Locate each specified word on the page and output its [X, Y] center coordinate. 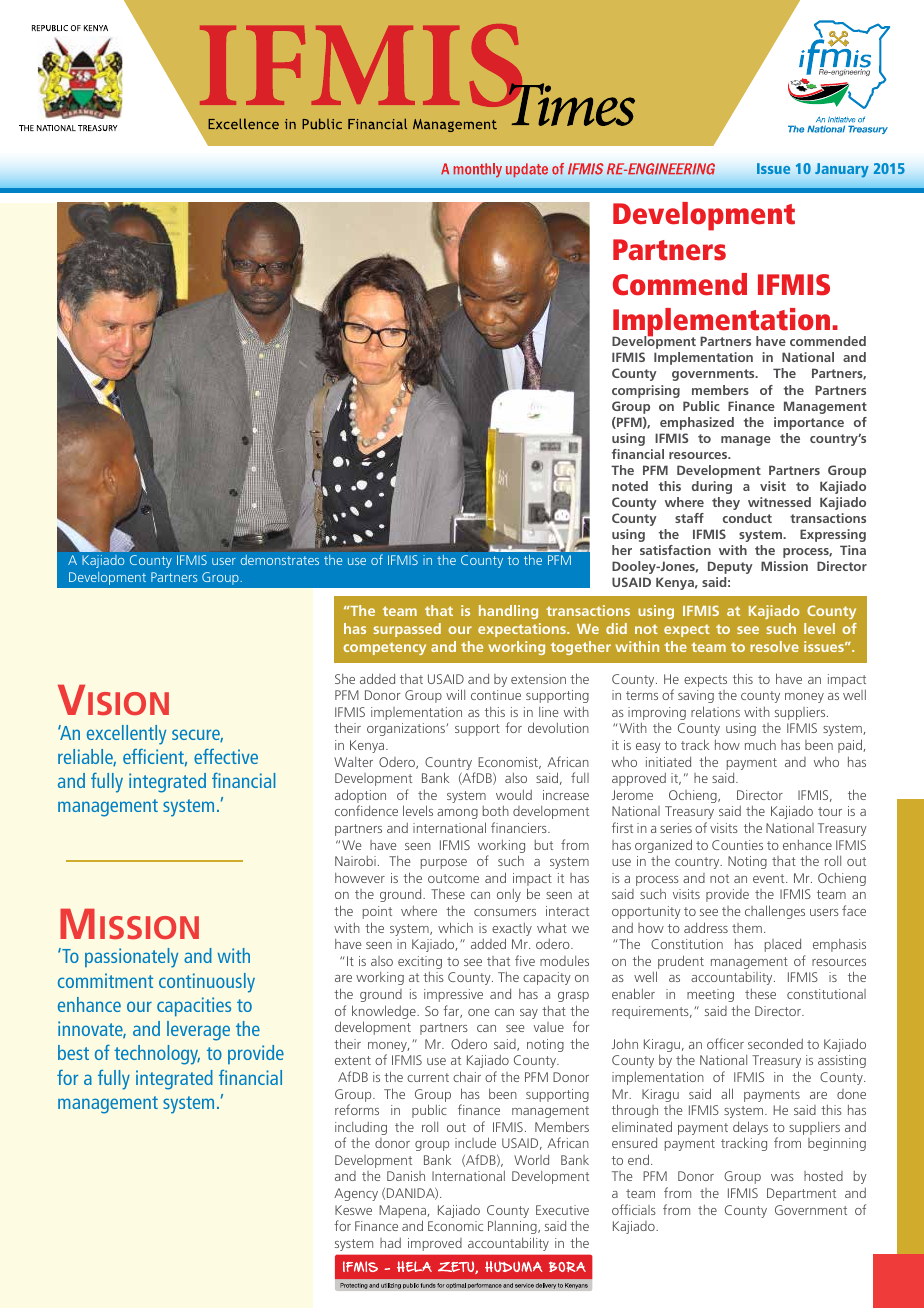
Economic [455, 1226]
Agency [356, 1194]
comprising [646, 391]
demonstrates [280, 560]
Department [801, 1194]
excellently [126, 735]
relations [715, 711]
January [842, 170]
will [455, 694]
